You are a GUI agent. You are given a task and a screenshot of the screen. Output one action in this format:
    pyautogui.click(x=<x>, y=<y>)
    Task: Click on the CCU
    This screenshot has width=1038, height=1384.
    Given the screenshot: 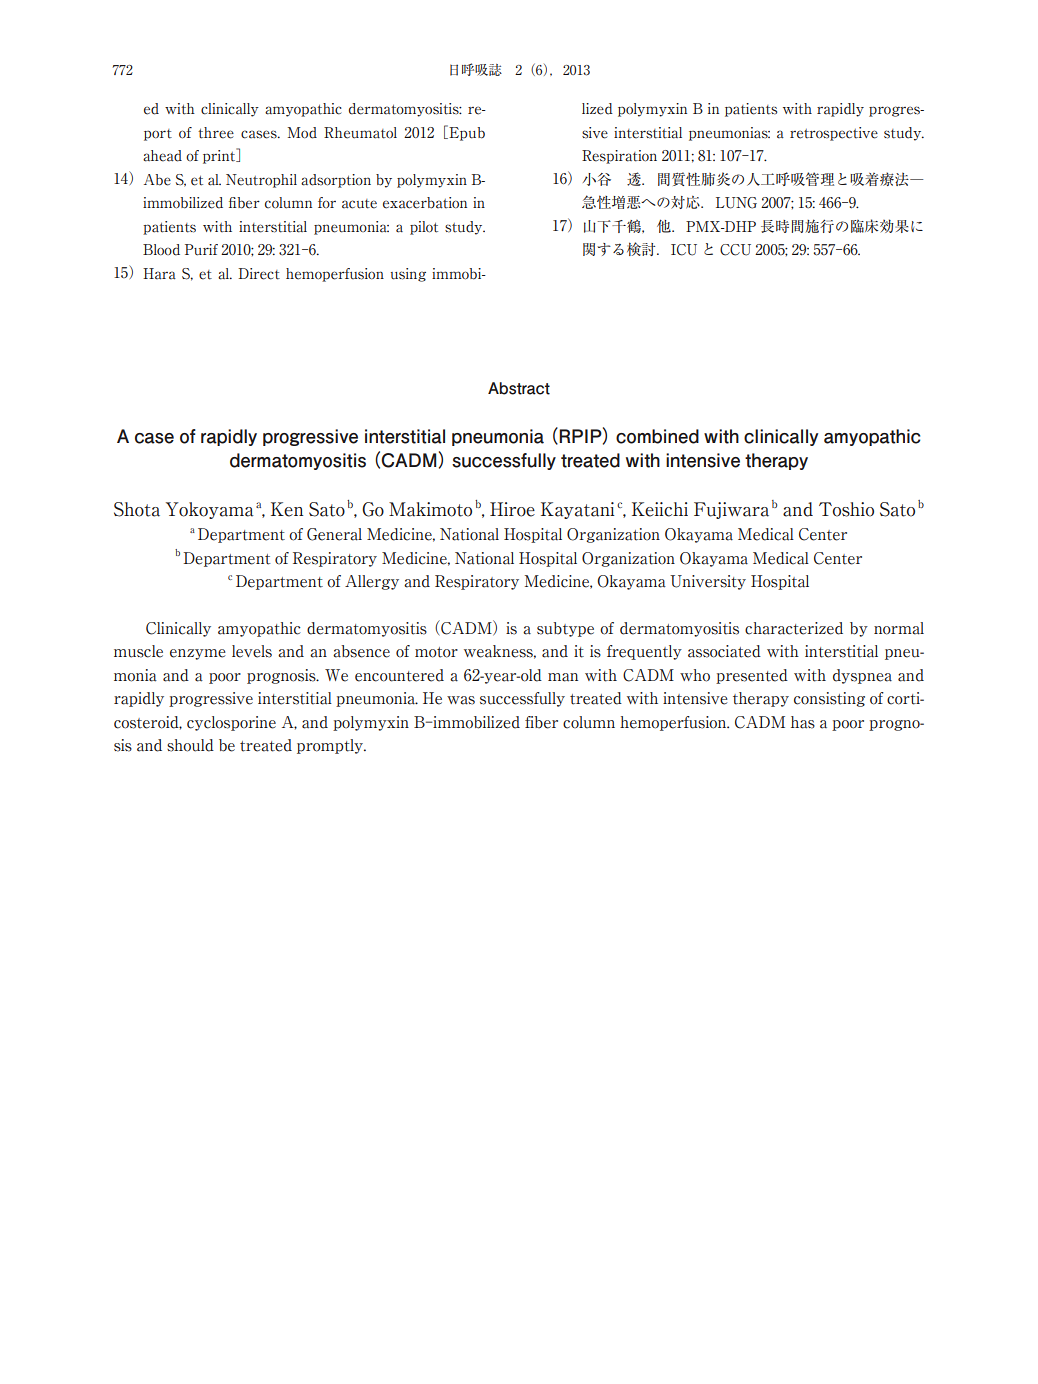 What is the action you would take?
    pyautogui.click(x=735, y=250)
